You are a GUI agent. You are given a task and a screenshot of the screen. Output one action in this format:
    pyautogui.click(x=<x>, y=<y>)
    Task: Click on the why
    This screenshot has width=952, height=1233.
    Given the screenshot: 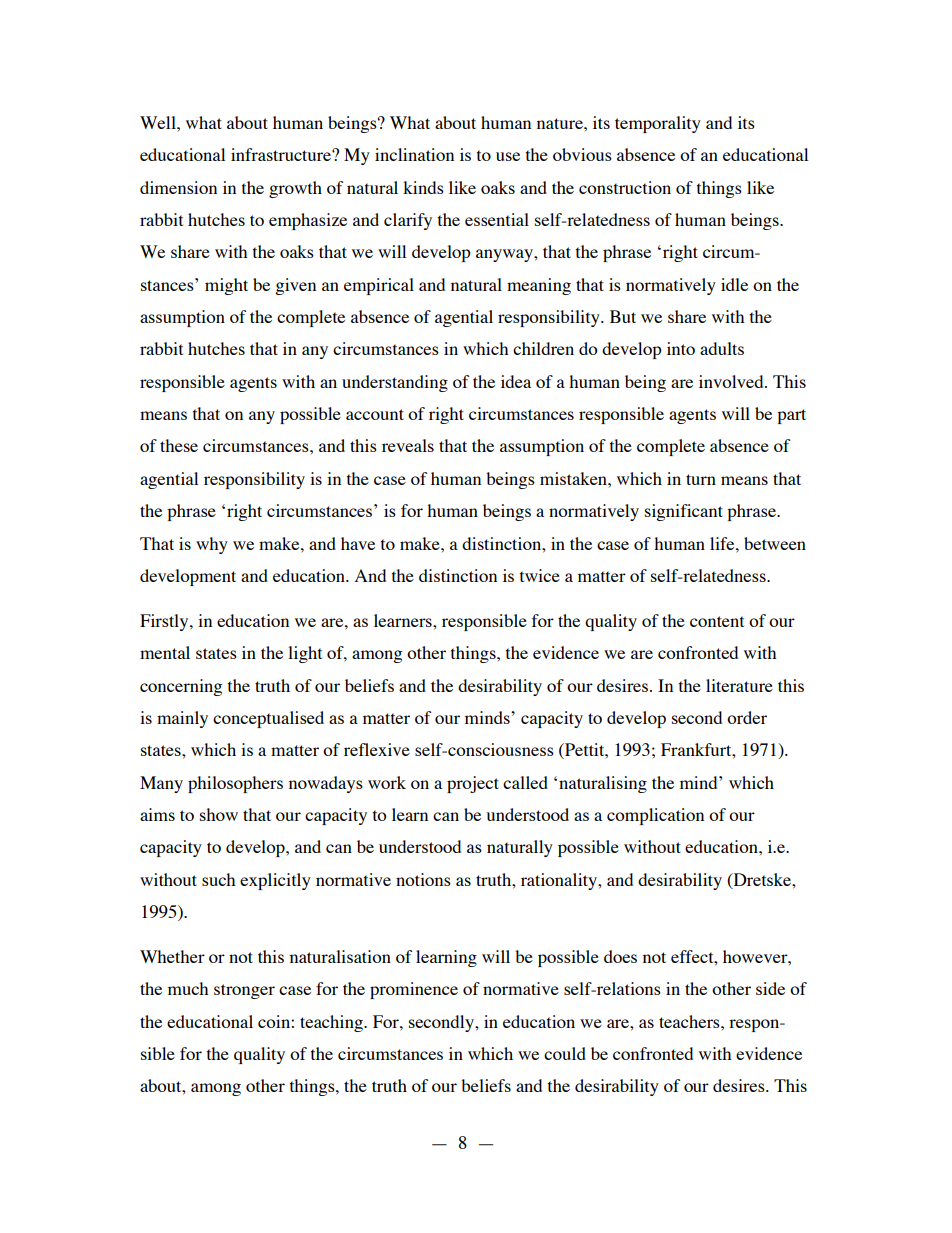 What is the action you would take?
    pyautogui.click(x=212, y=545)
